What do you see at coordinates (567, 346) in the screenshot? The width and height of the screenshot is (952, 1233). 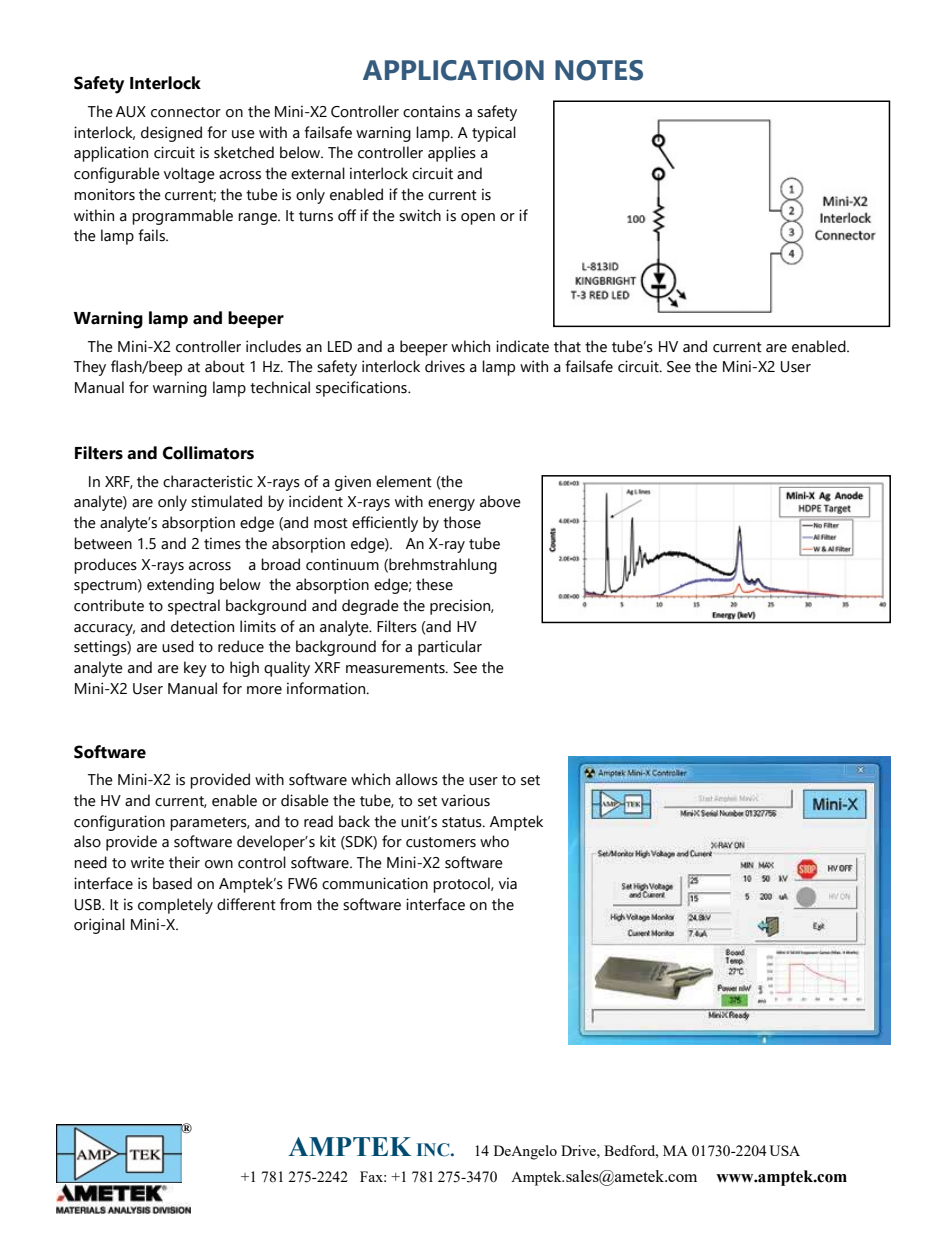 I see `that` at bounding box center [567, 346].
